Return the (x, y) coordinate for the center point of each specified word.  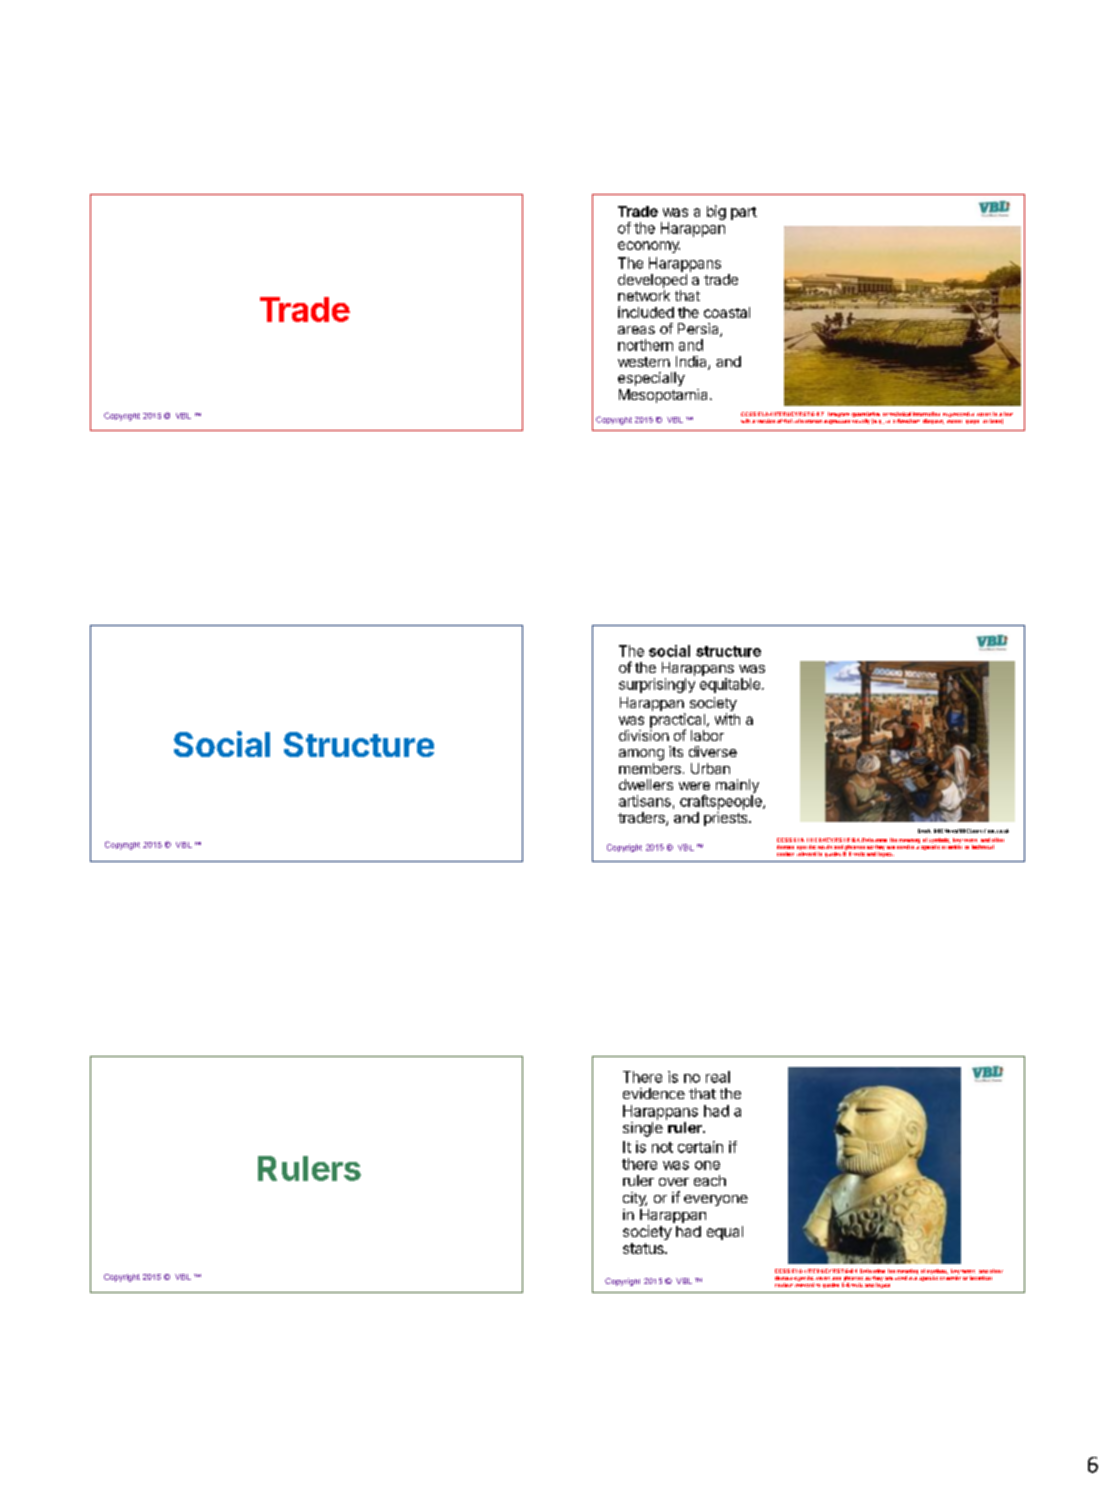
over (674, 1182)
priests (727, 819)
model (954, 421)
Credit (924, 831)
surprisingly (657, 685)
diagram (933, 421)
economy (649, 247)
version (766, 421)
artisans (645, 801)
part (744, 213)
